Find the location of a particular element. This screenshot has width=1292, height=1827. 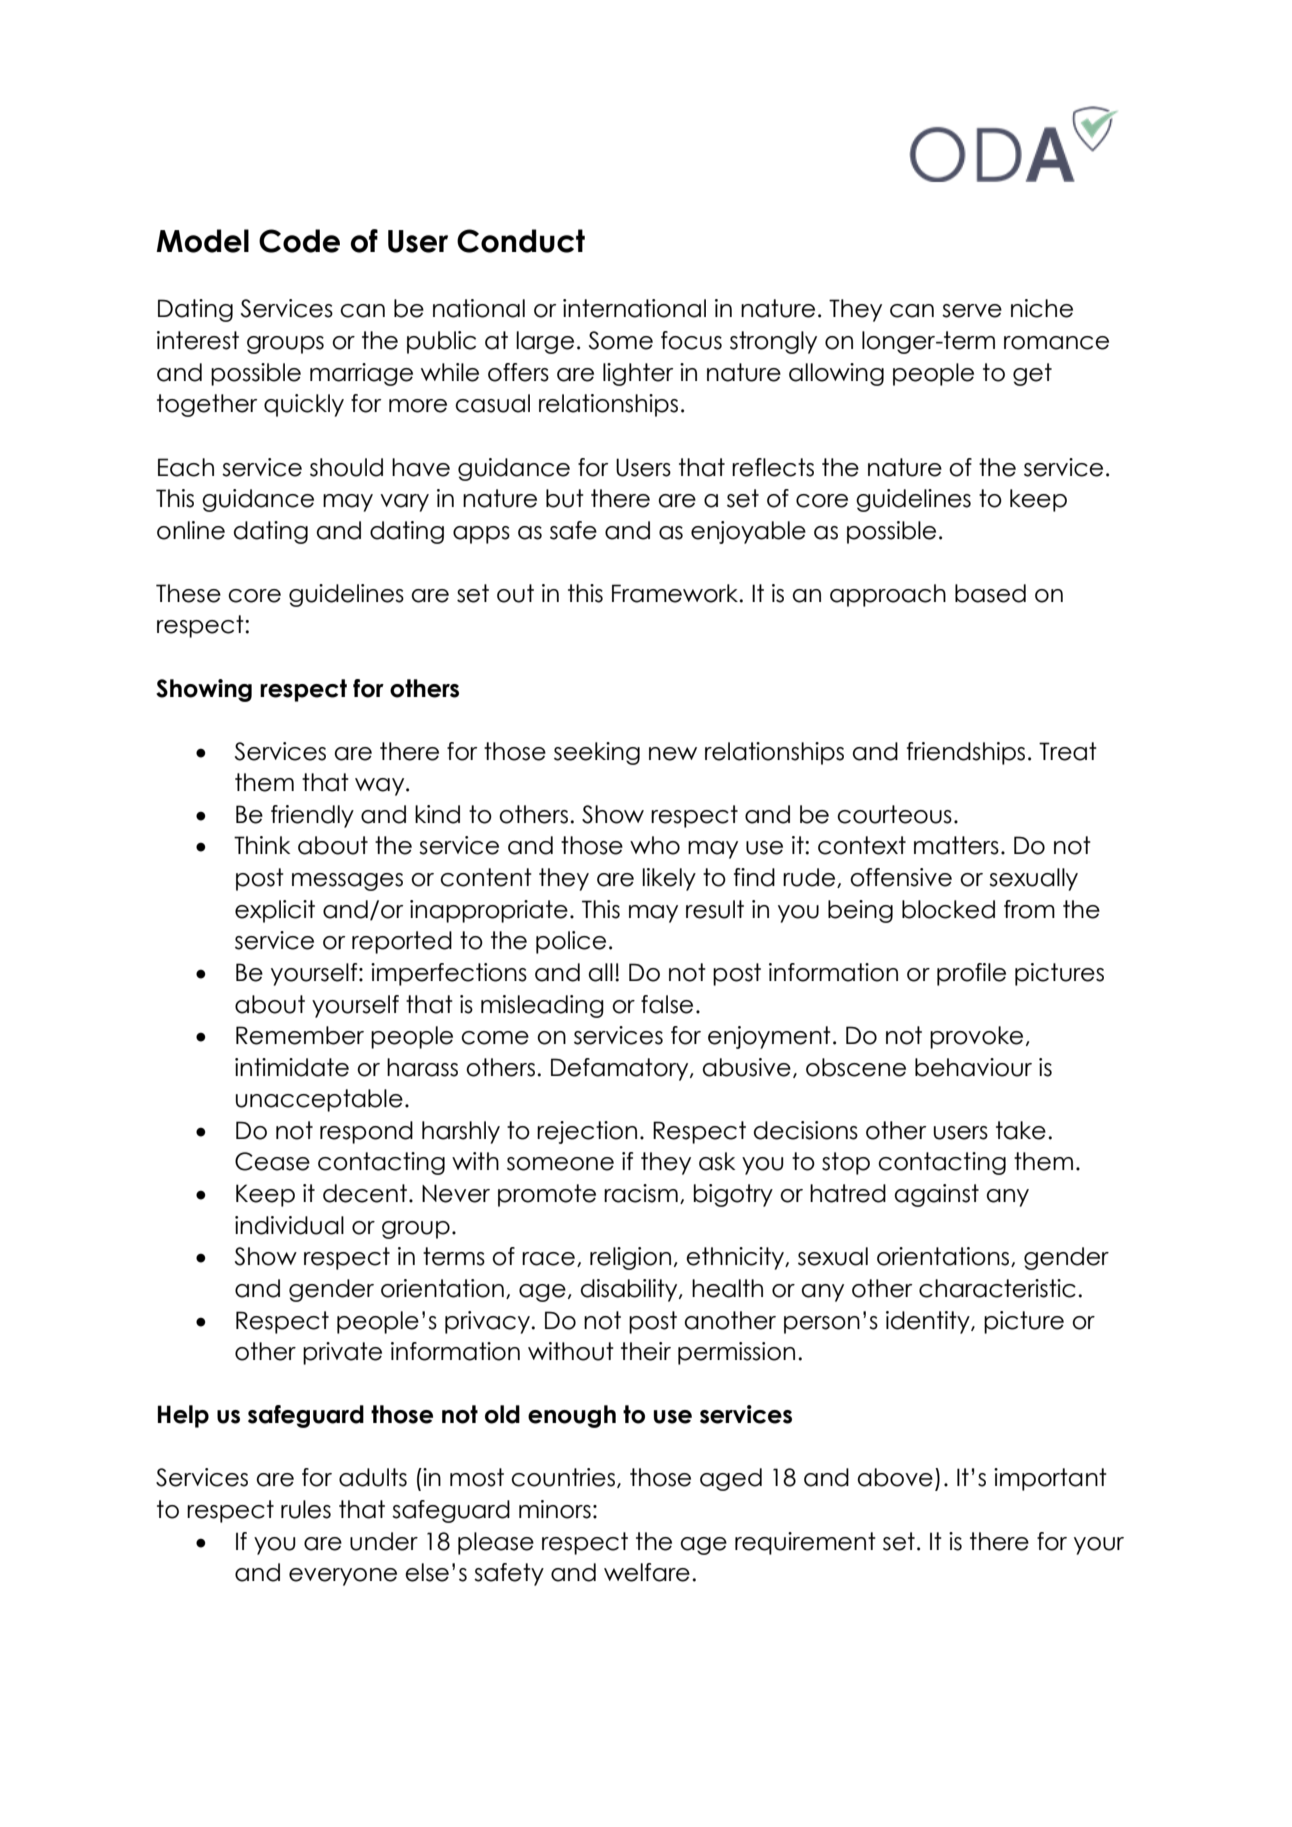

Code is located at coordinates (299, 241).
